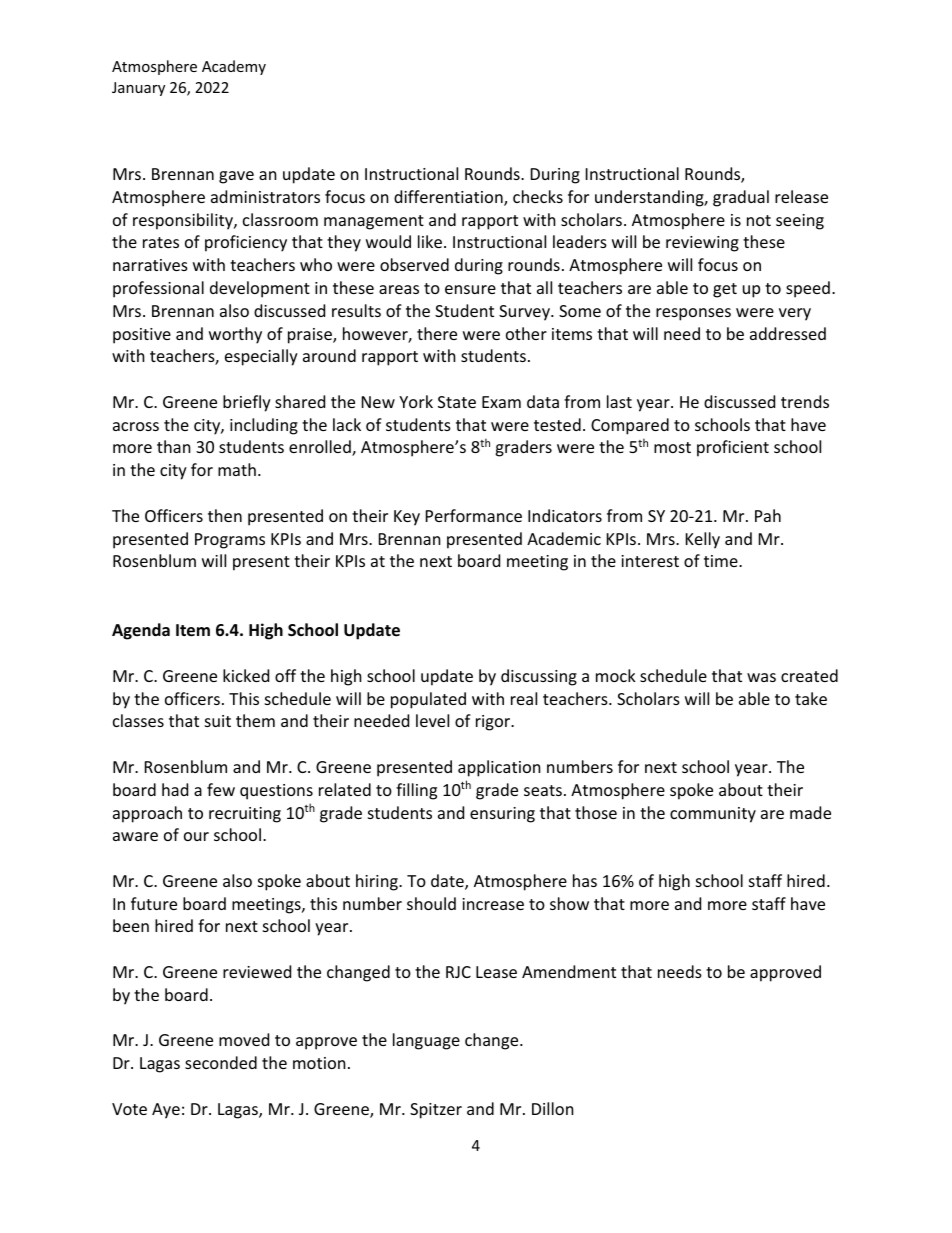  Describe the element at coordinates (221, 1062) in the screenshot. I see `seconded` at that location.
